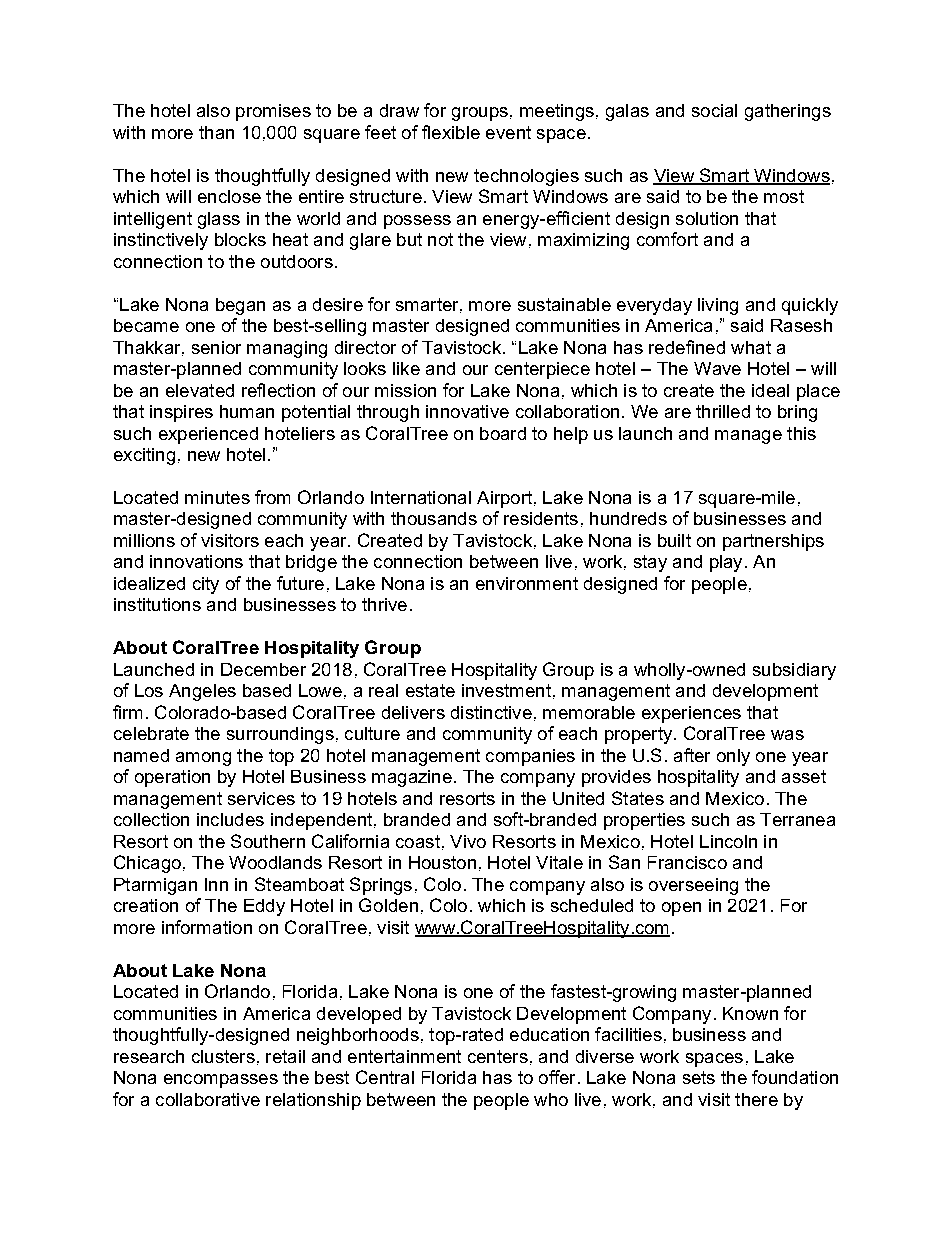 The image size is (952, 1233). Describe the element at coordinates (714, 110) in the screenshot. I see `social` at that location.
